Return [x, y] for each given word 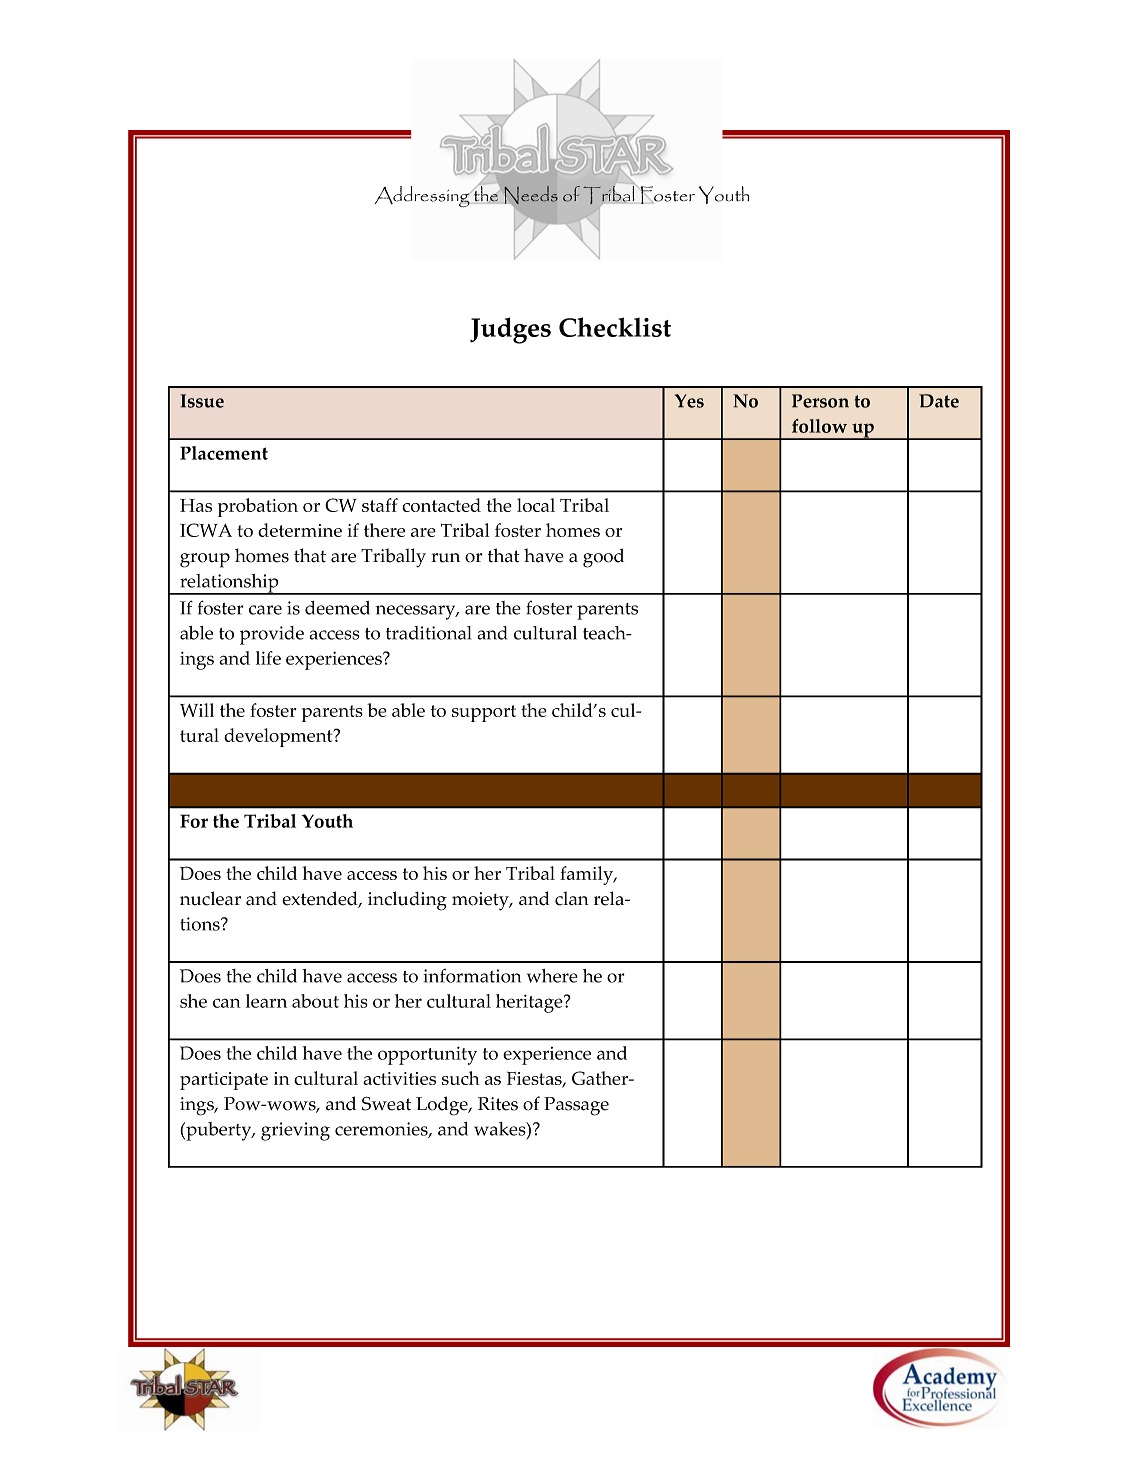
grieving [295, 1131]
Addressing [423, 196]
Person [820, 401]
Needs [530, 196]
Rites [498, 1104]
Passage [576, 1106]
